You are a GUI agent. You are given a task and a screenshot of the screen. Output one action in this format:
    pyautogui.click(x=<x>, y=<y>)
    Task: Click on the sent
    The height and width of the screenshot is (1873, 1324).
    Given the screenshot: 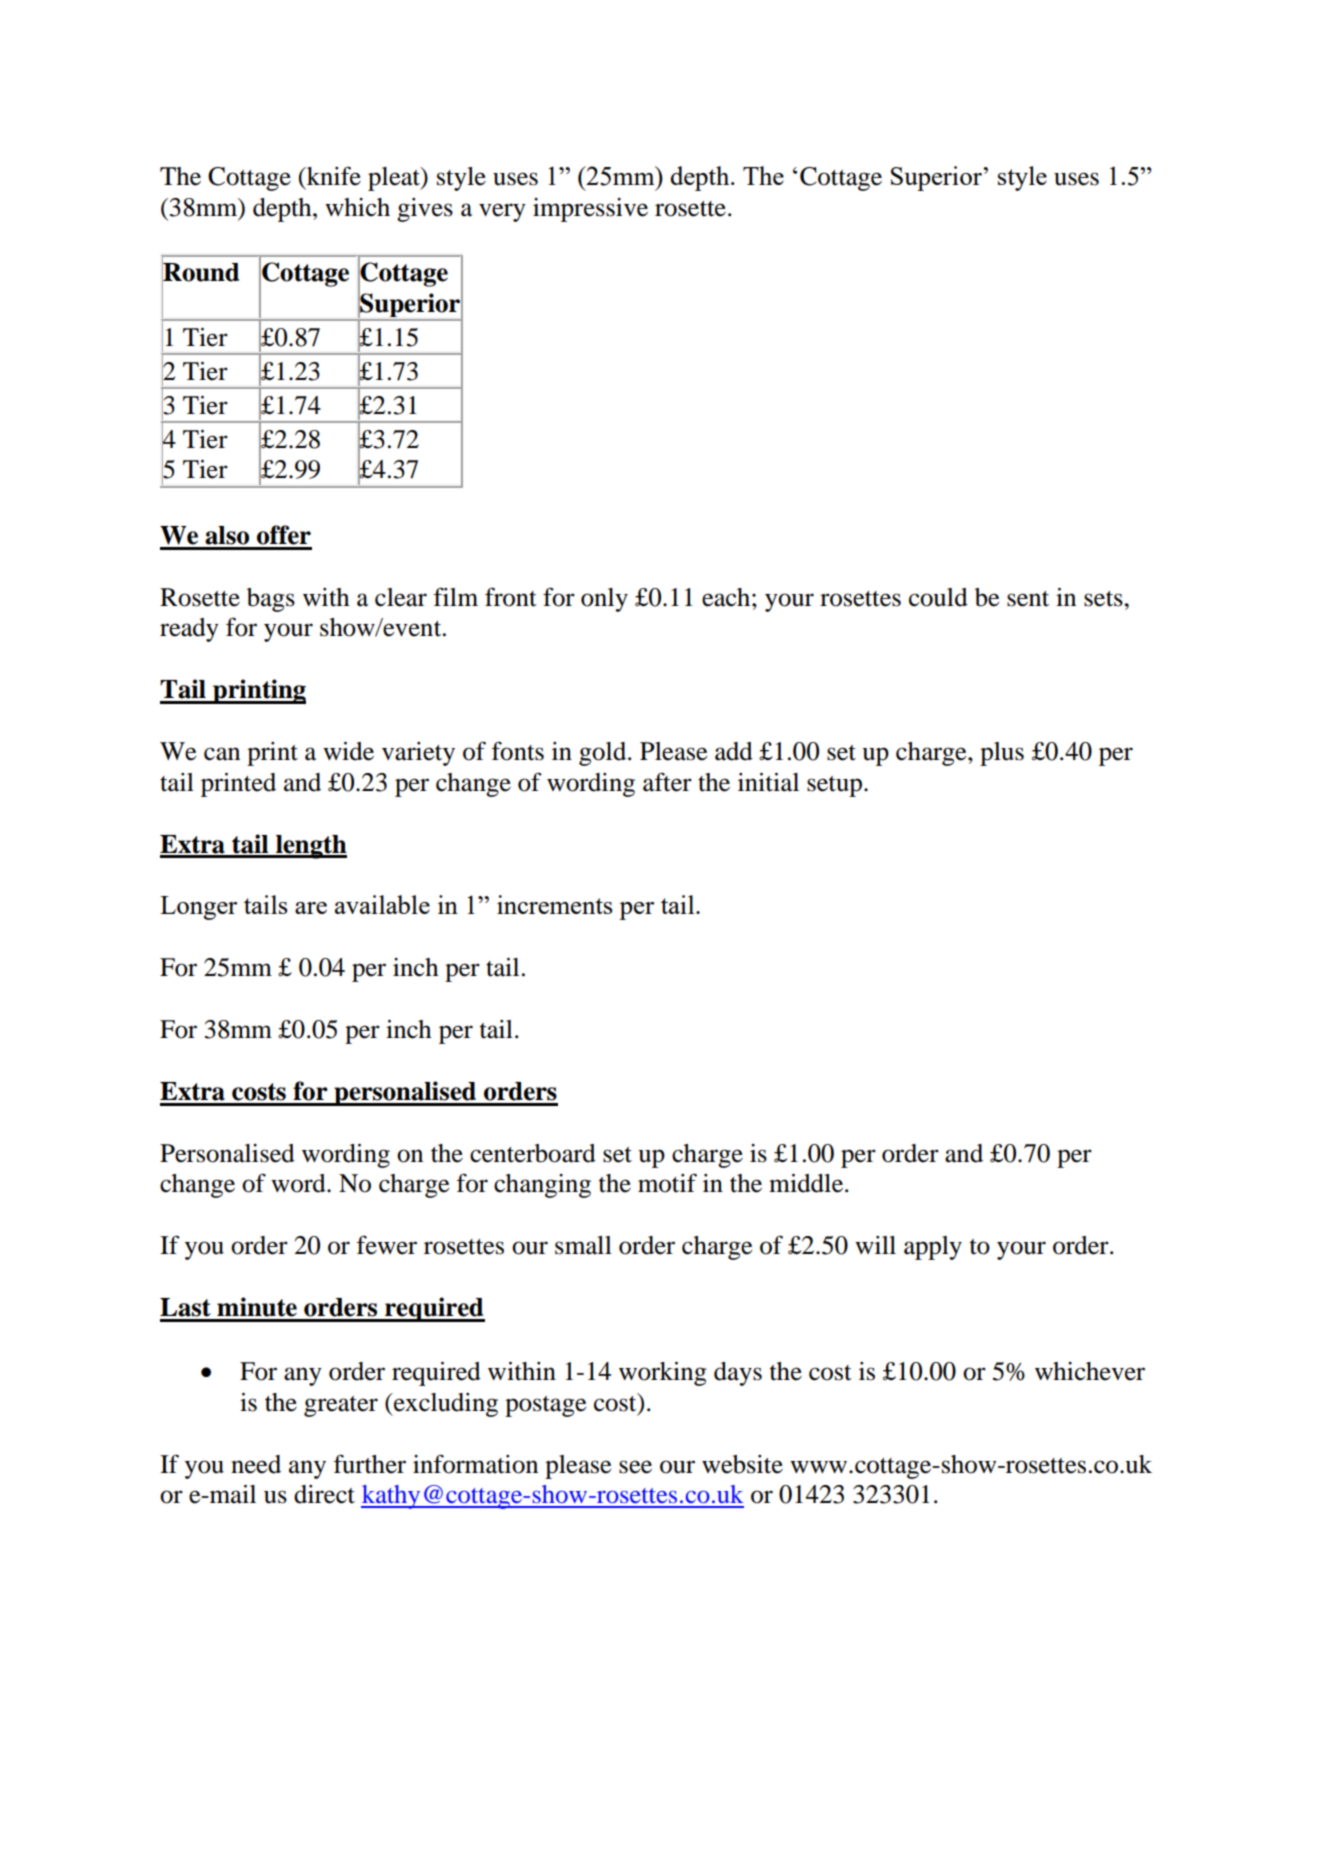 What is the action you would take?
    pyautogui.click(x=1028, y=599)
